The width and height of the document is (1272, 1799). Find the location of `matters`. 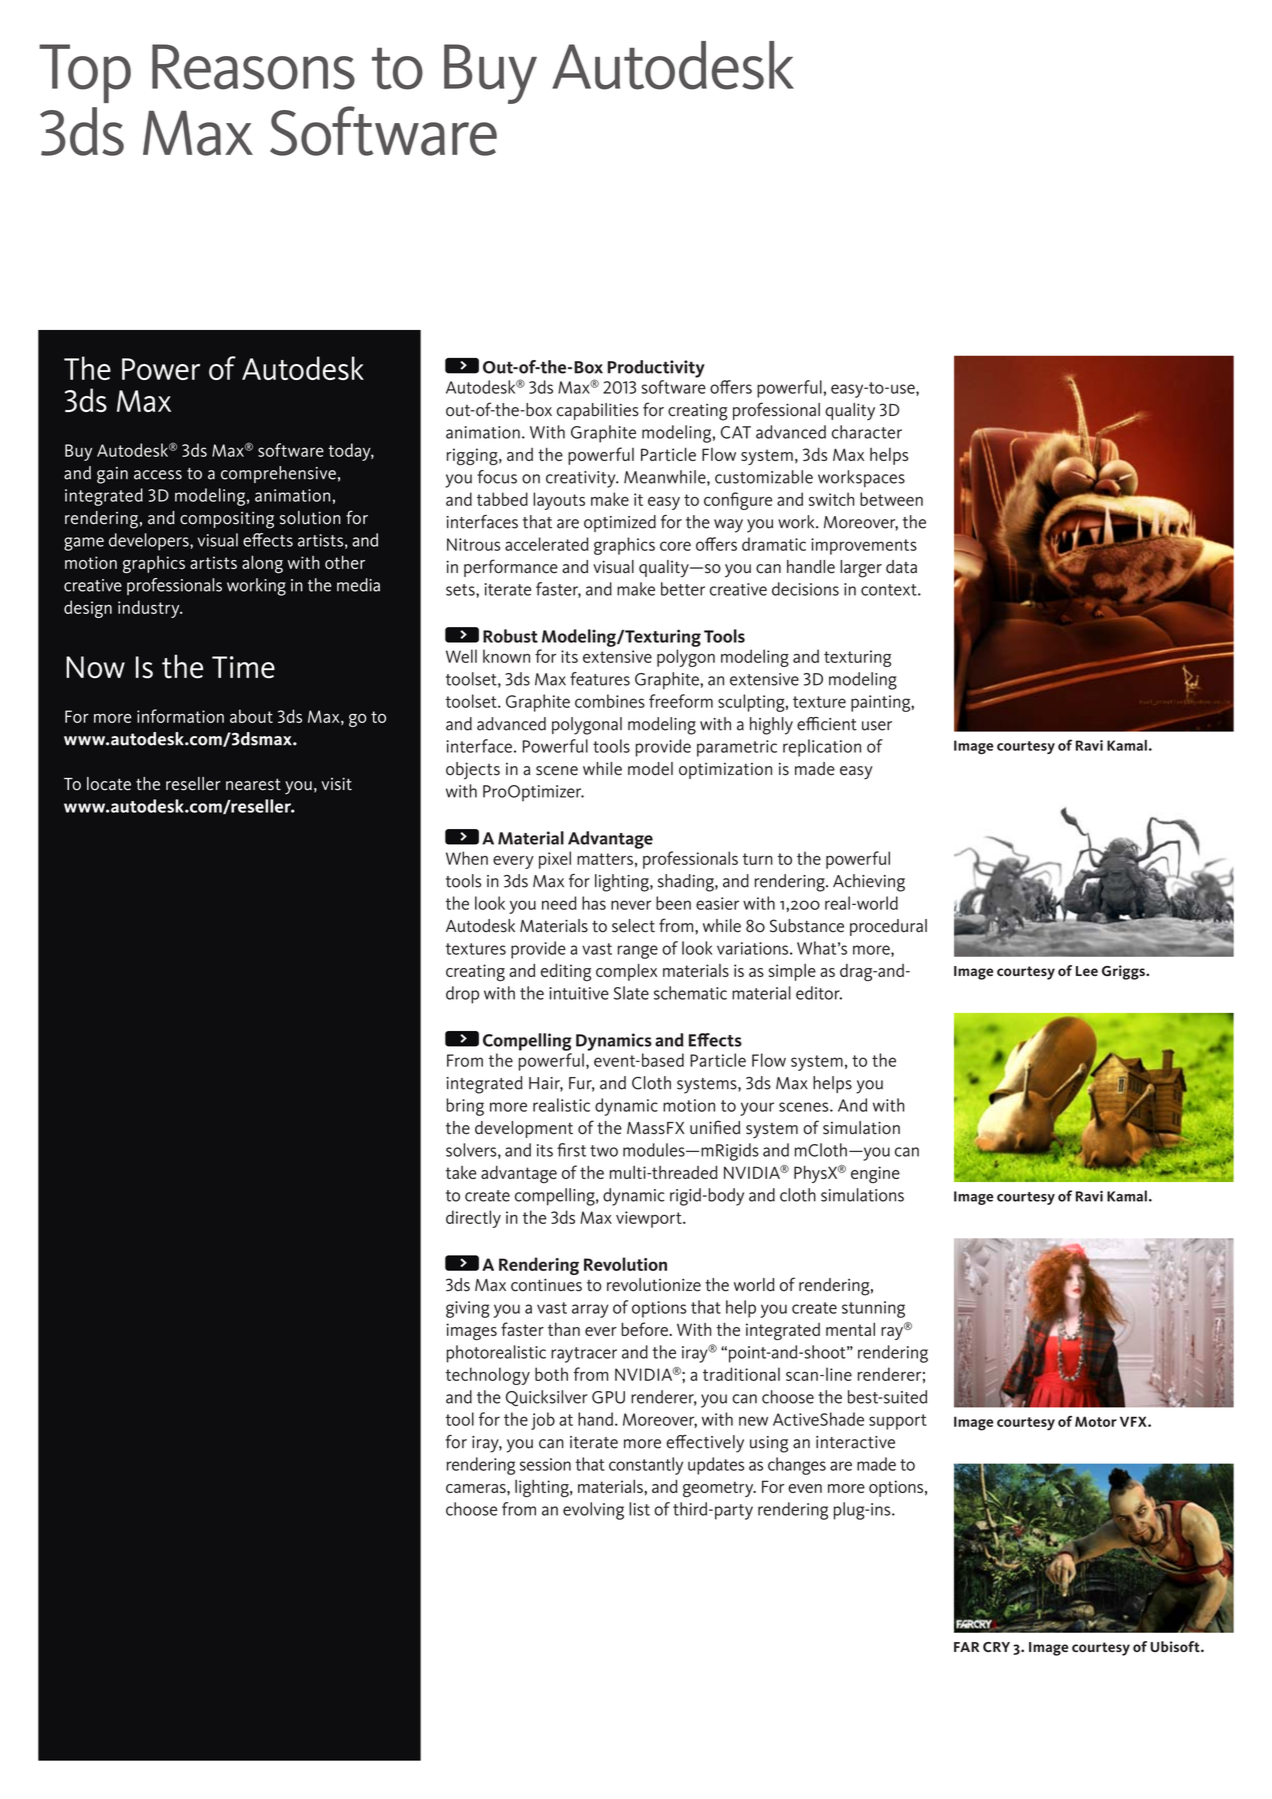

matters is located at coordinates (605, 859).
